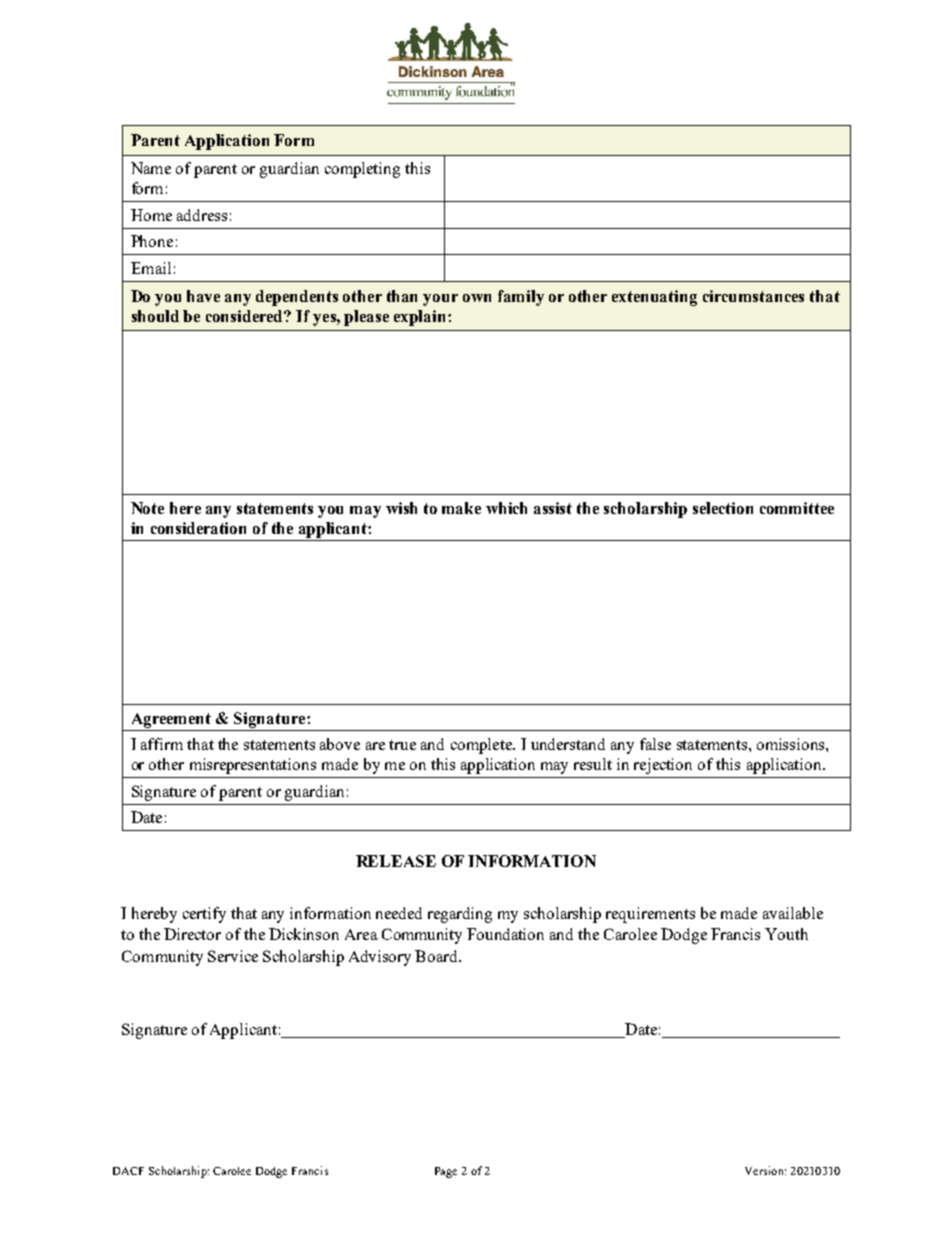 This page has width=952, height=1233. Describe the element at coordinates (147, 508) in the page. I see `Note` at that location.
